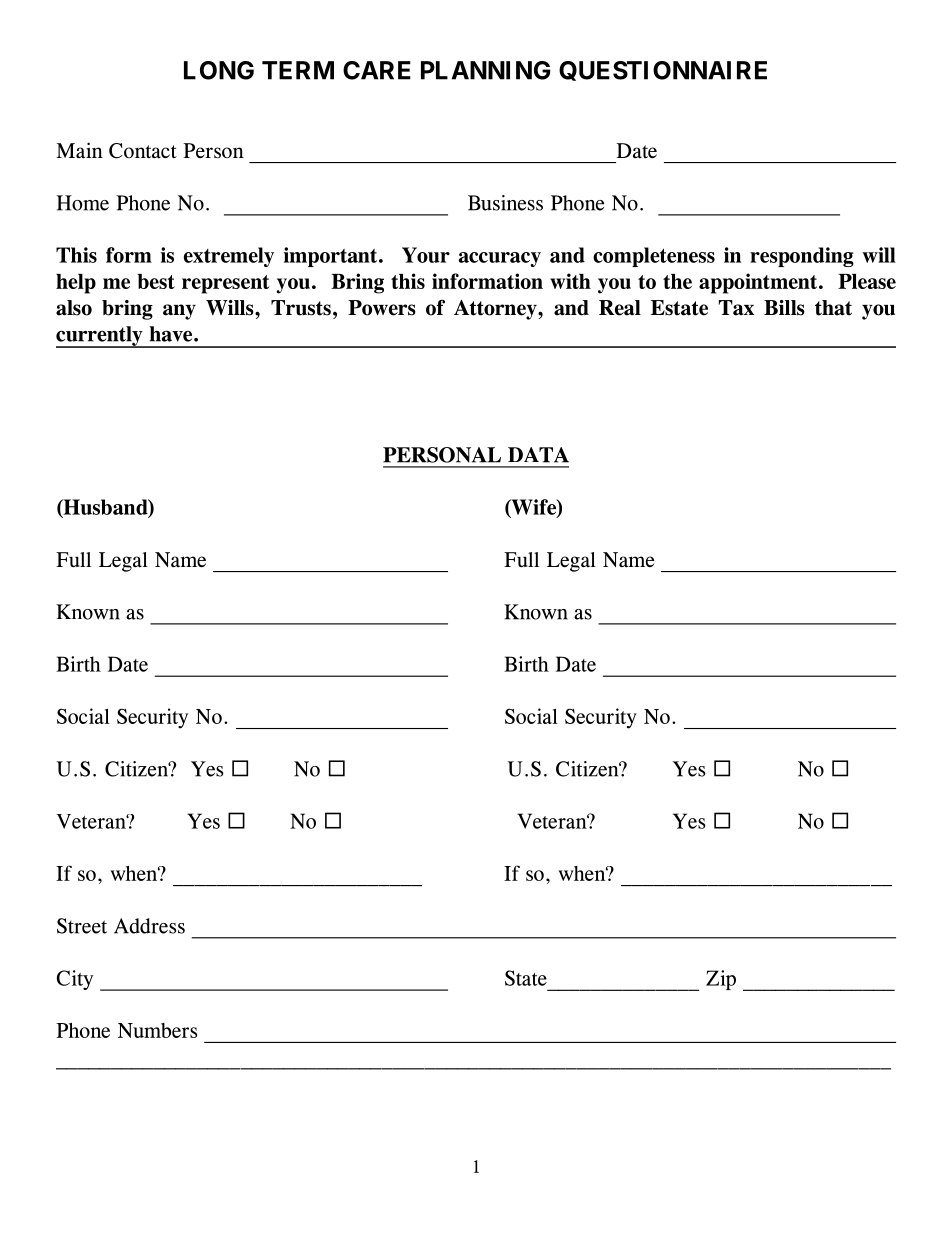 This screenshot has height=1233, width=952. What do you see at coordinates (219, 70) in the screenshot?
I see `LONG` at bounding box center [219, 70].
